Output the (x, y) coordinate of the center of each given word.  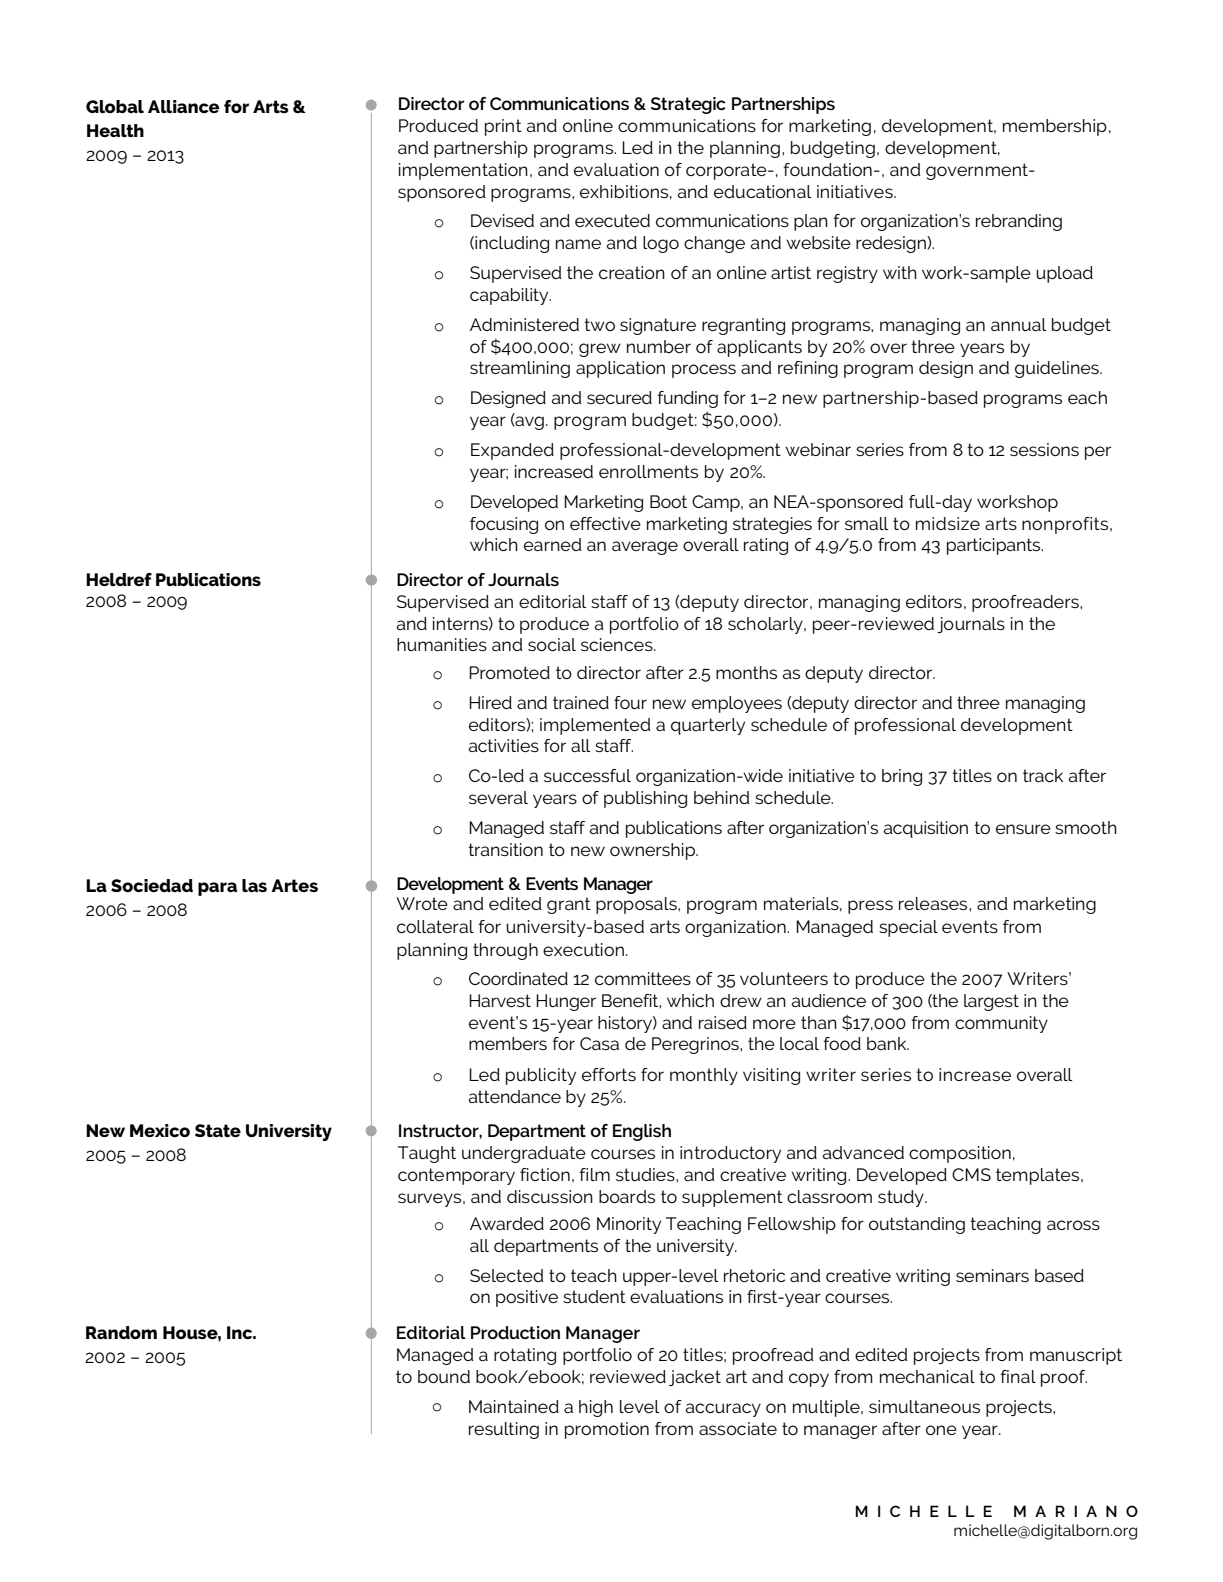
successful (587, 775)
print (503, 127)
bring (902, 777)
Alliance (183, 106)
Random (121, 1332)
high (596, 1408)
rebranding (1019, 222)
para (217, 889)
